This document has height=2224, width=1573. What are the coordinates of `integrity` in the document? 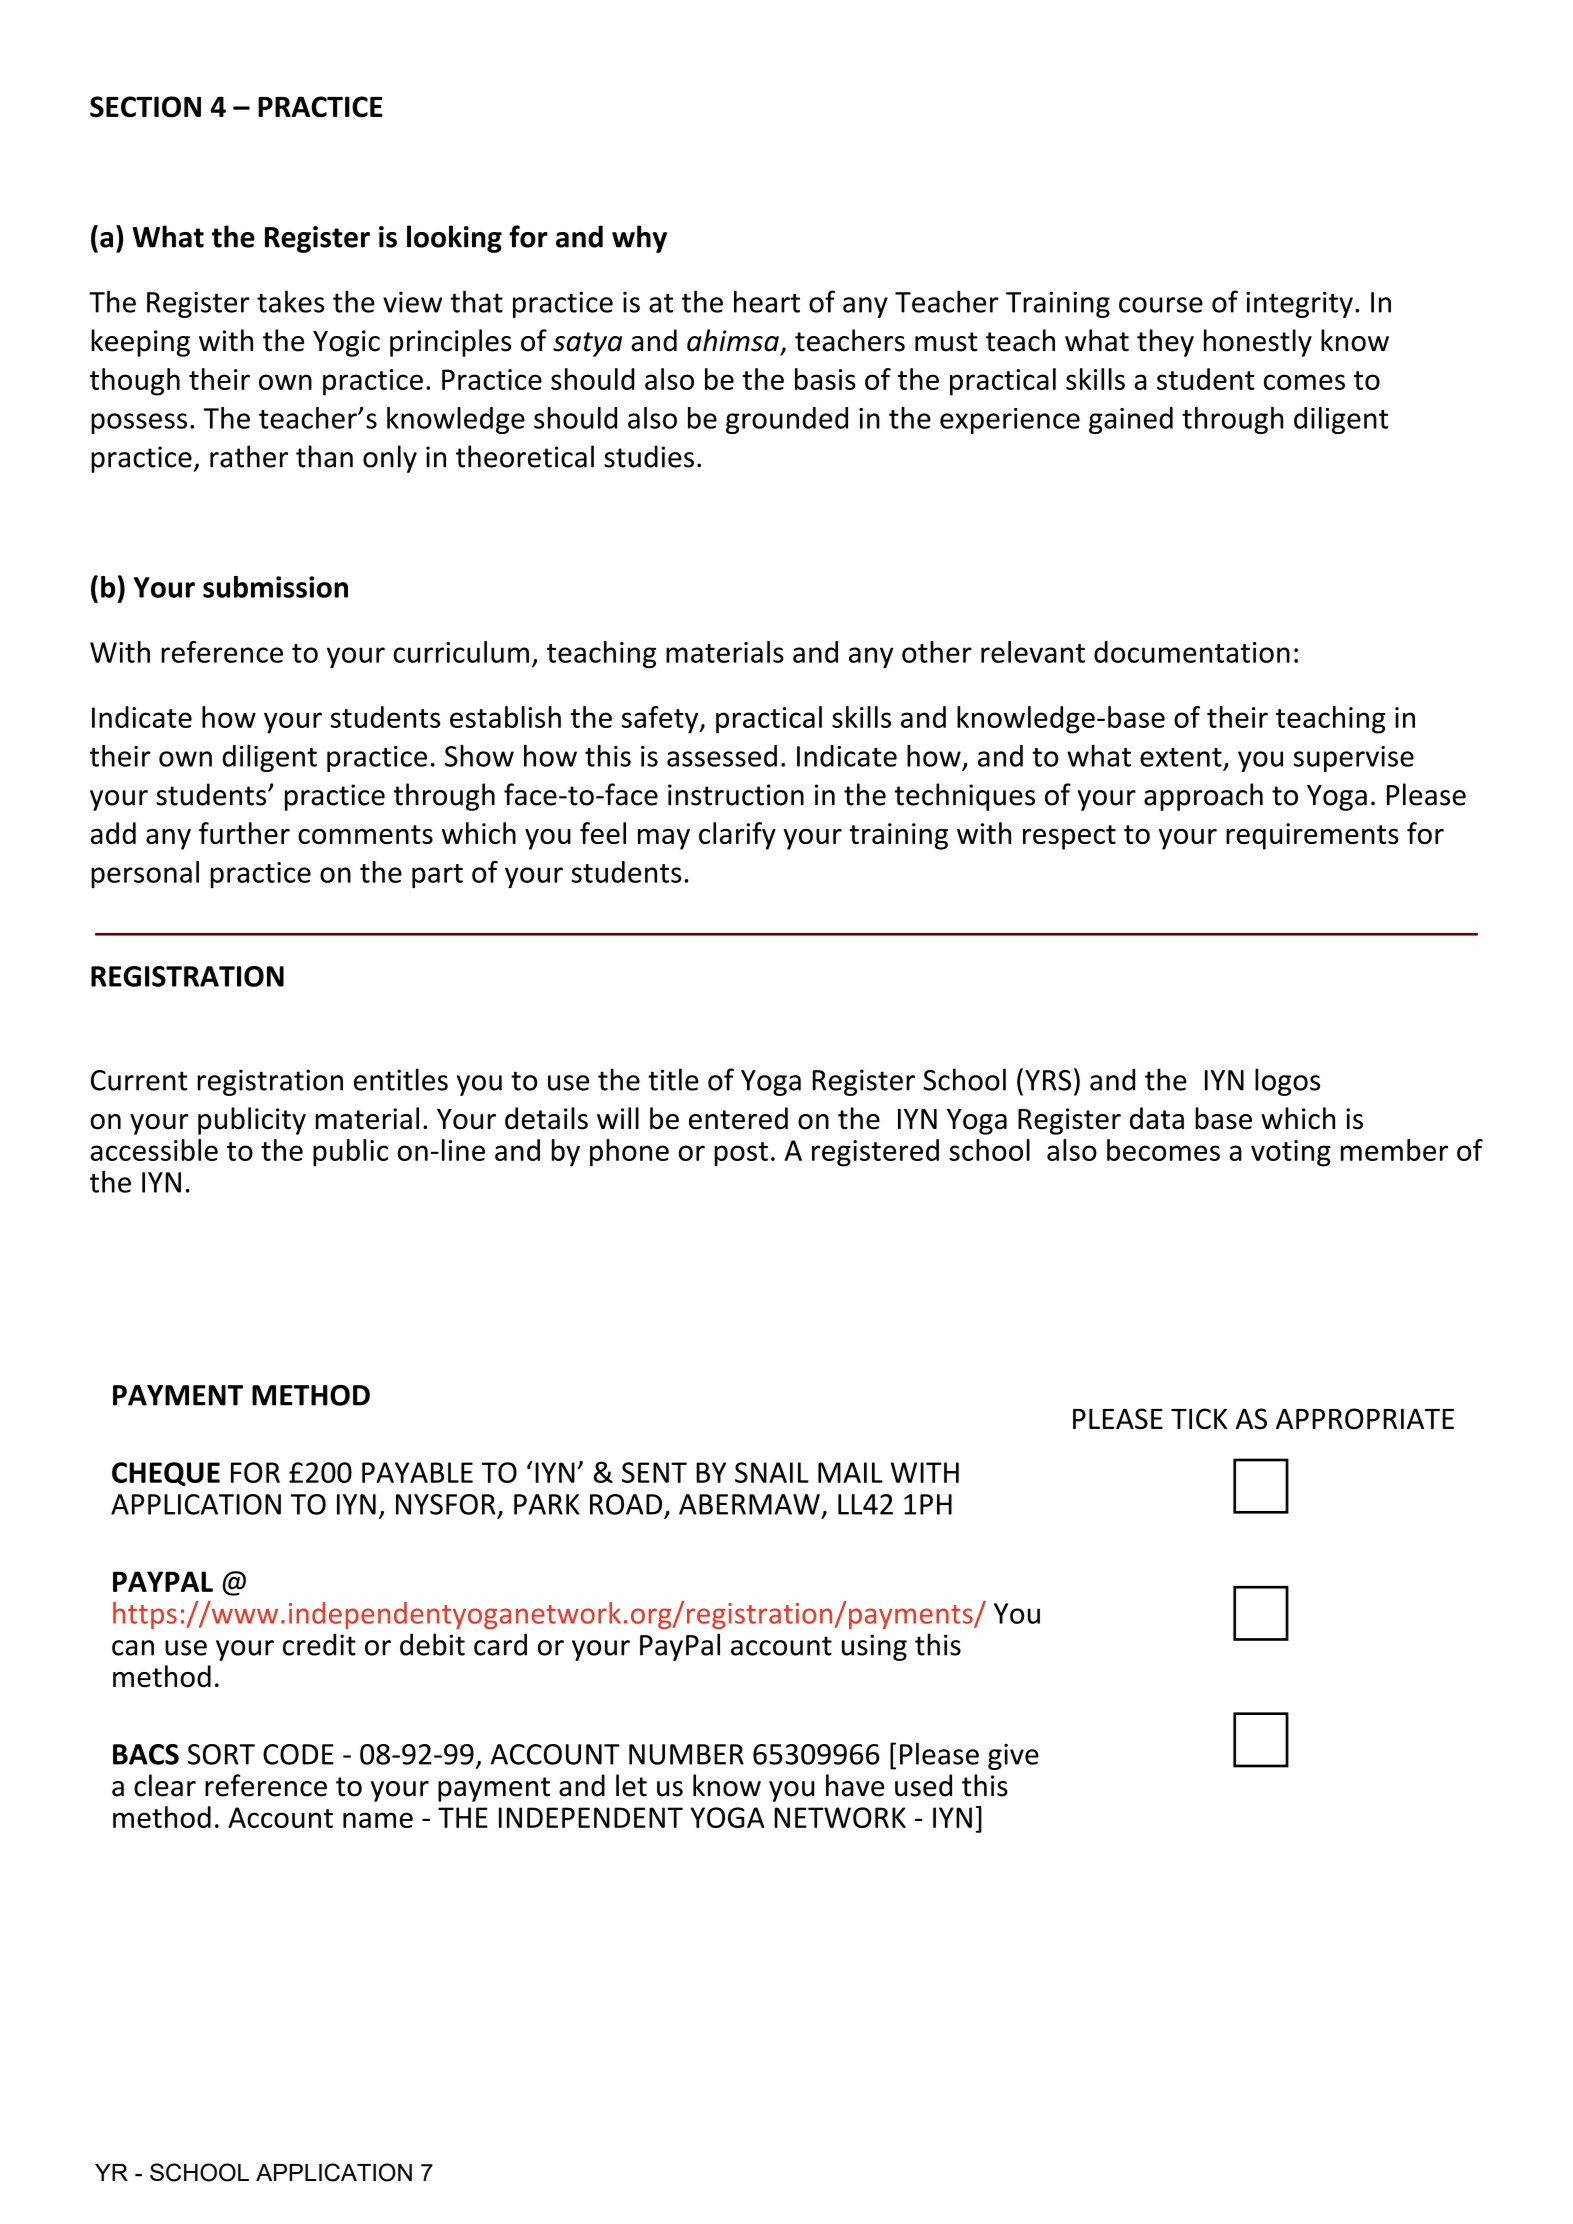 It's located at (1299, 304).
